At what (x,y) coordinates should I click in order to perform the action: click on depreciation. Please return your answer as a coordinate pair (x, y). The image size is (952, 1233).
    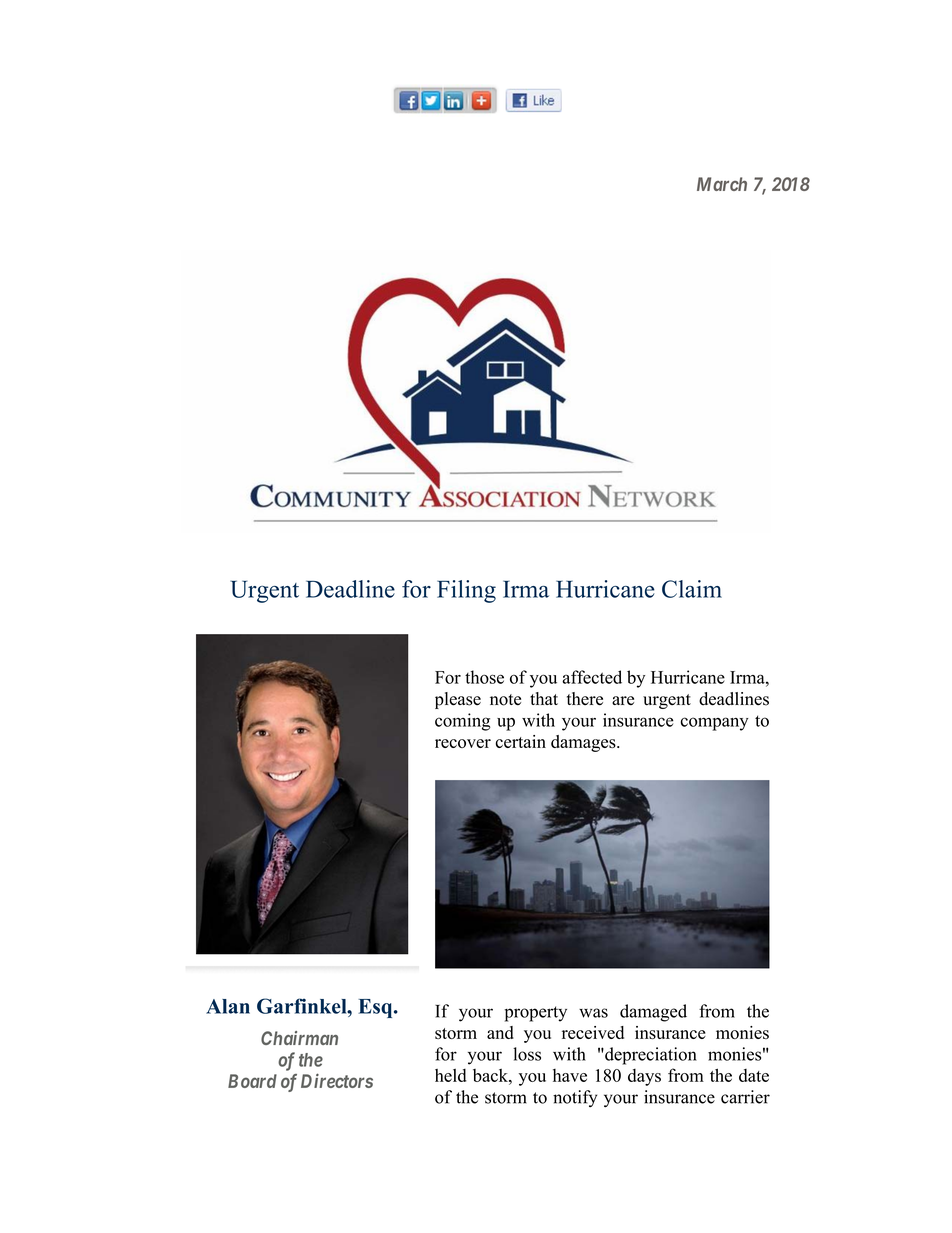
    Looking at the image, I should click on (650, 1056).
